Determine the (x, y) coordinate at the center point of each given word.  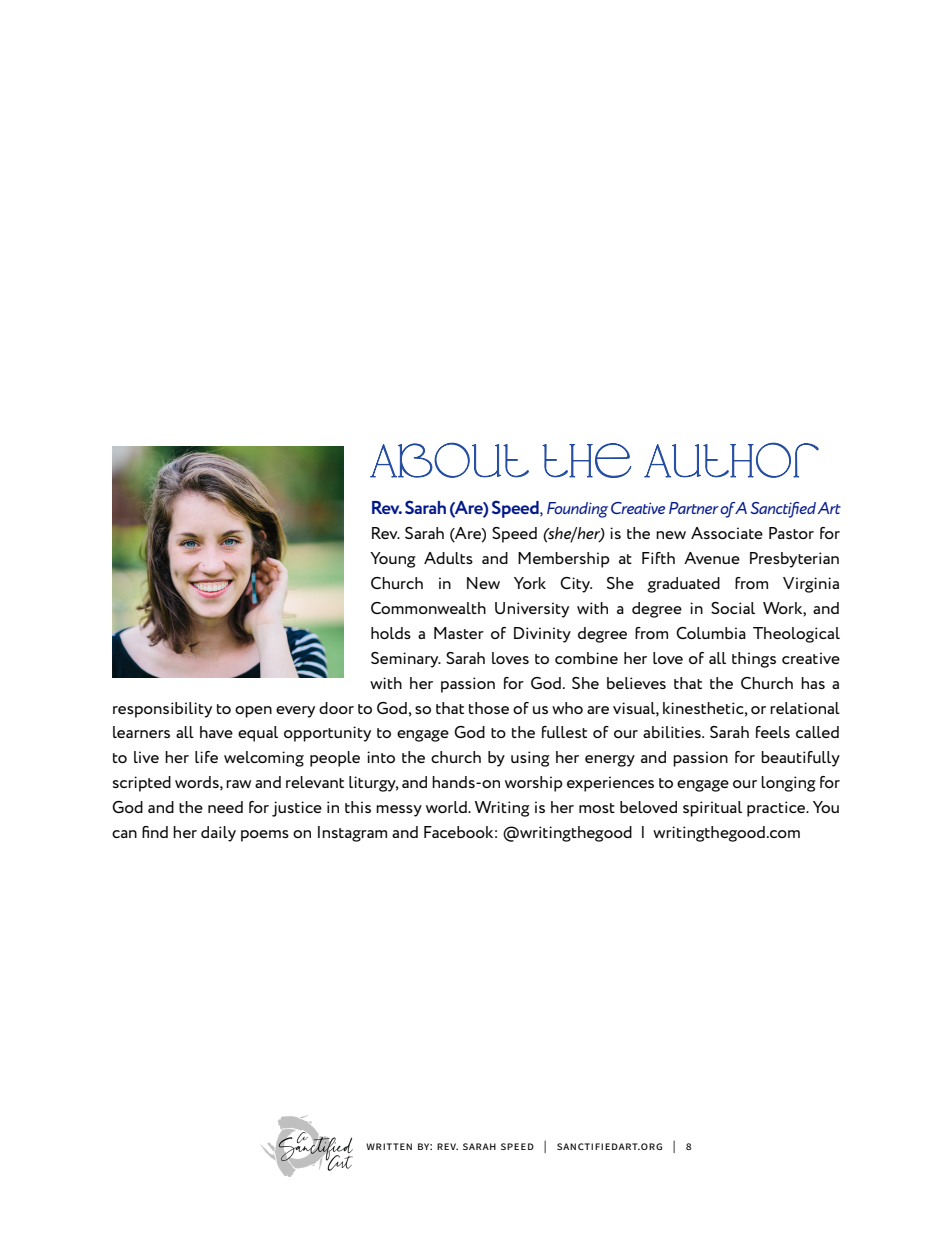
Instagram (352, 834)
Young (393, 560)
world (447, 807)
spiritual (712, 809)
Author (731, 460)
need (225, 807)
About (449, 460)
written (389, 1146)
